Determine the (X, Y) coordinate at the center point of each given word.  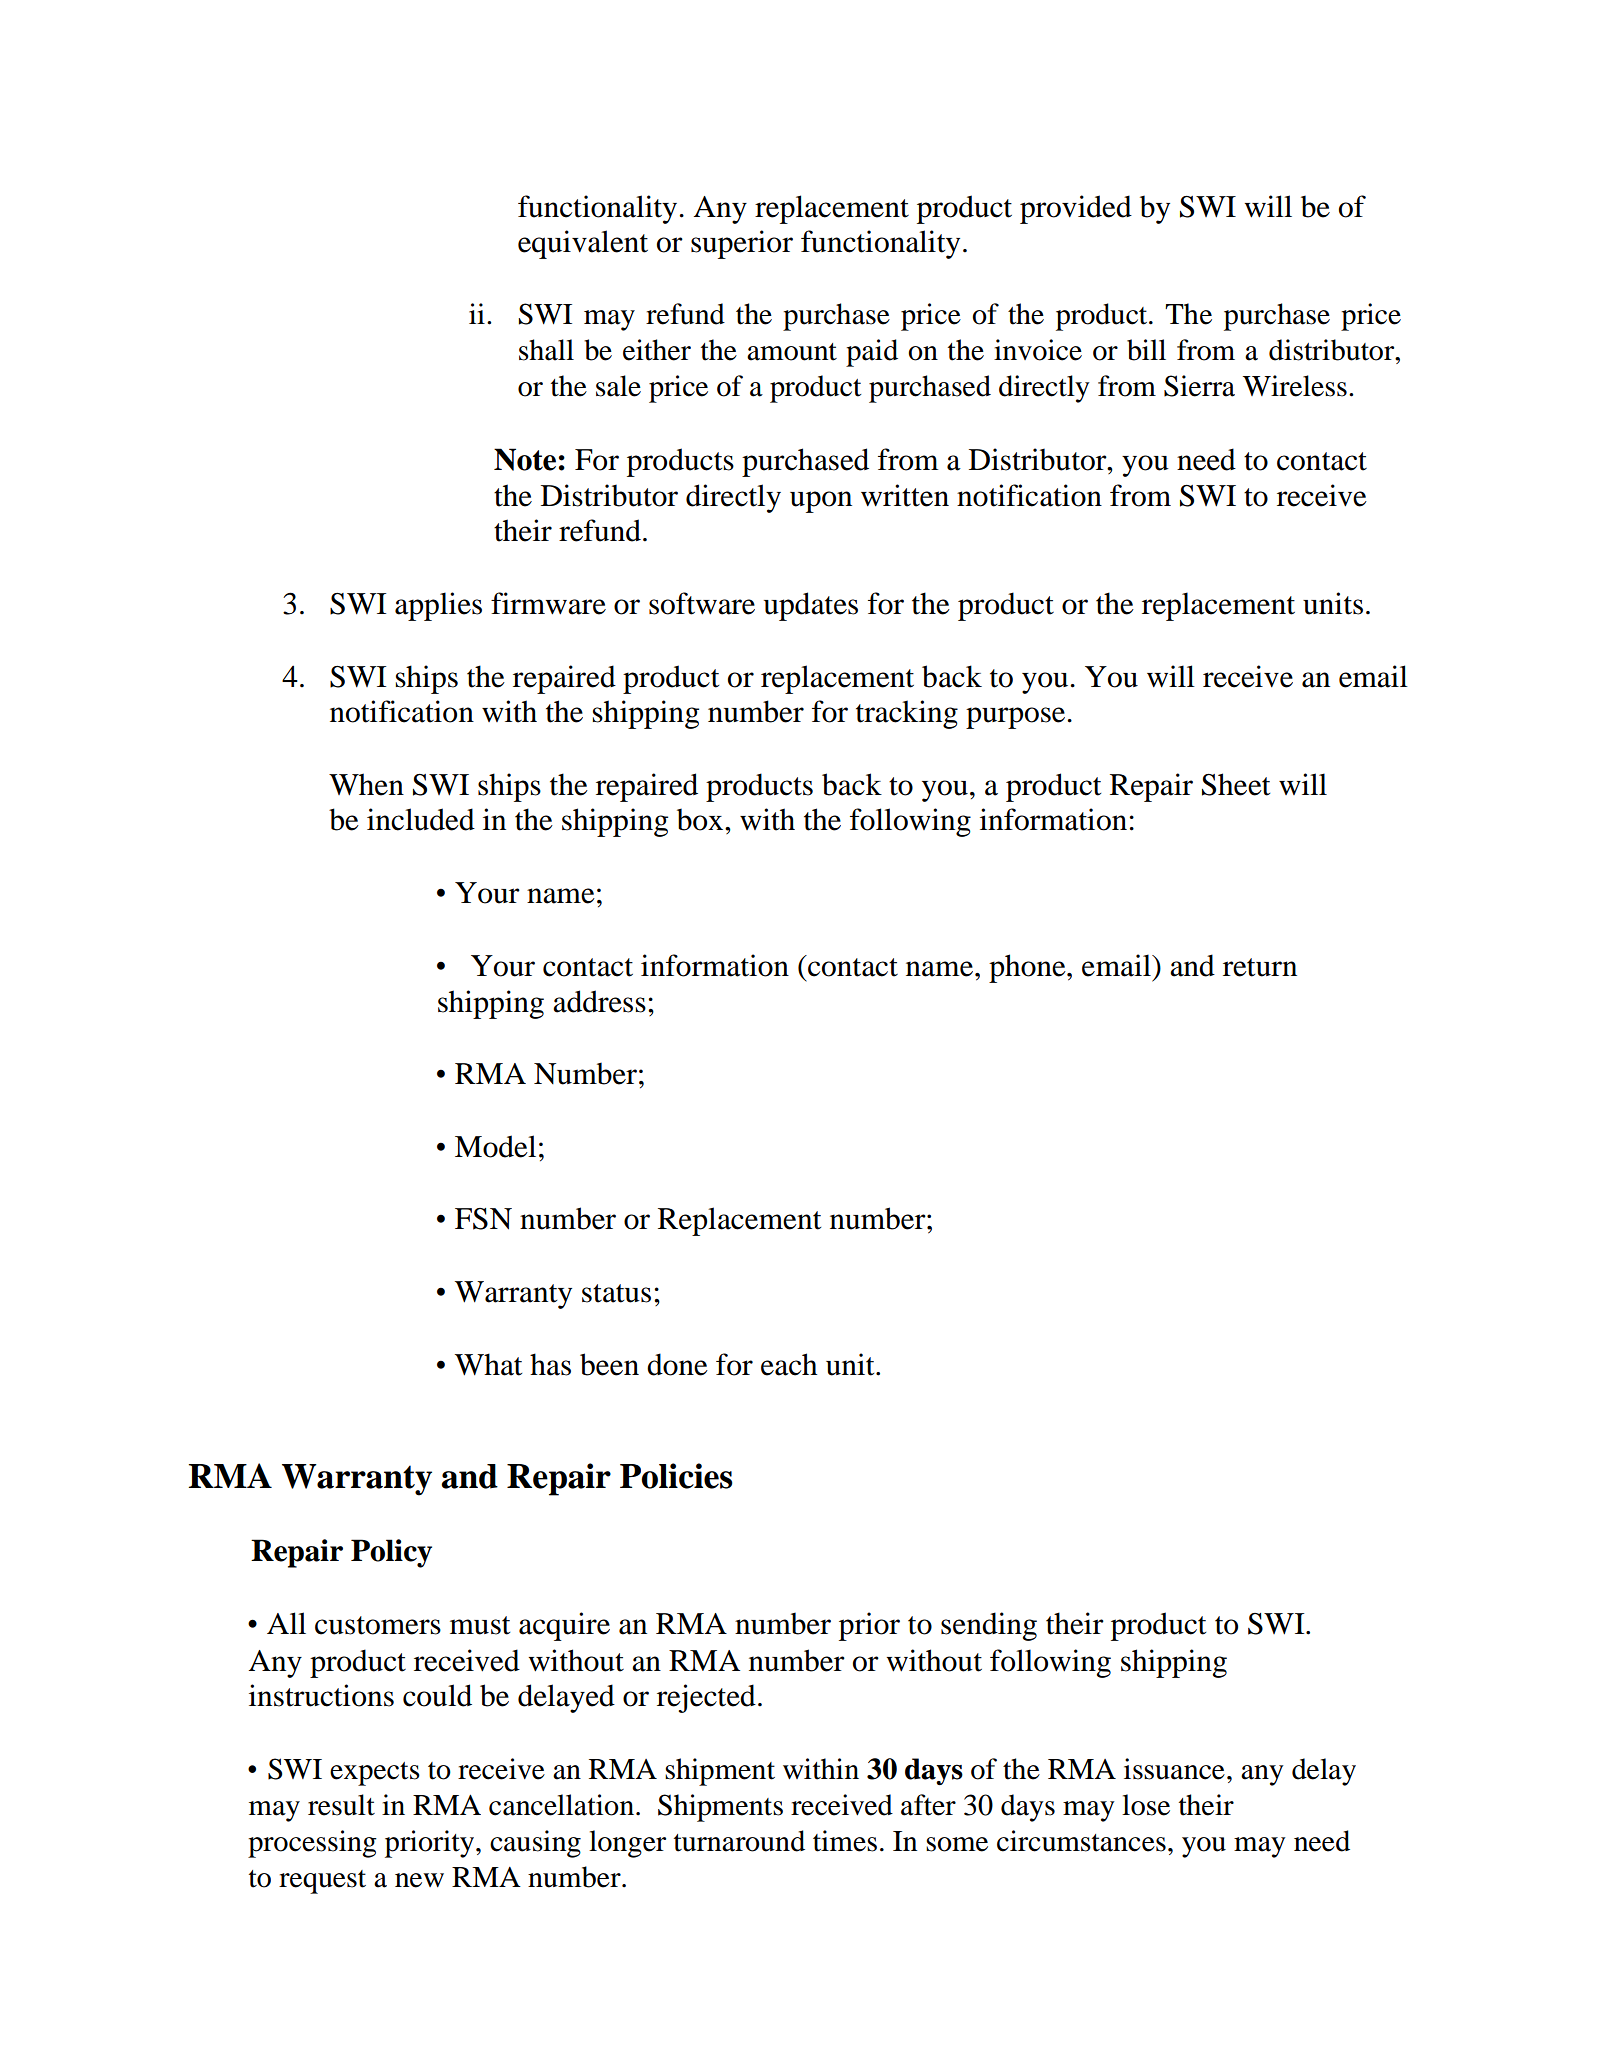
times (845, 1841)
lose (1146, 1805)
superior (742, 244)
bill (1146, 350)
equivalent (583, 244)
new (419, 1880)
